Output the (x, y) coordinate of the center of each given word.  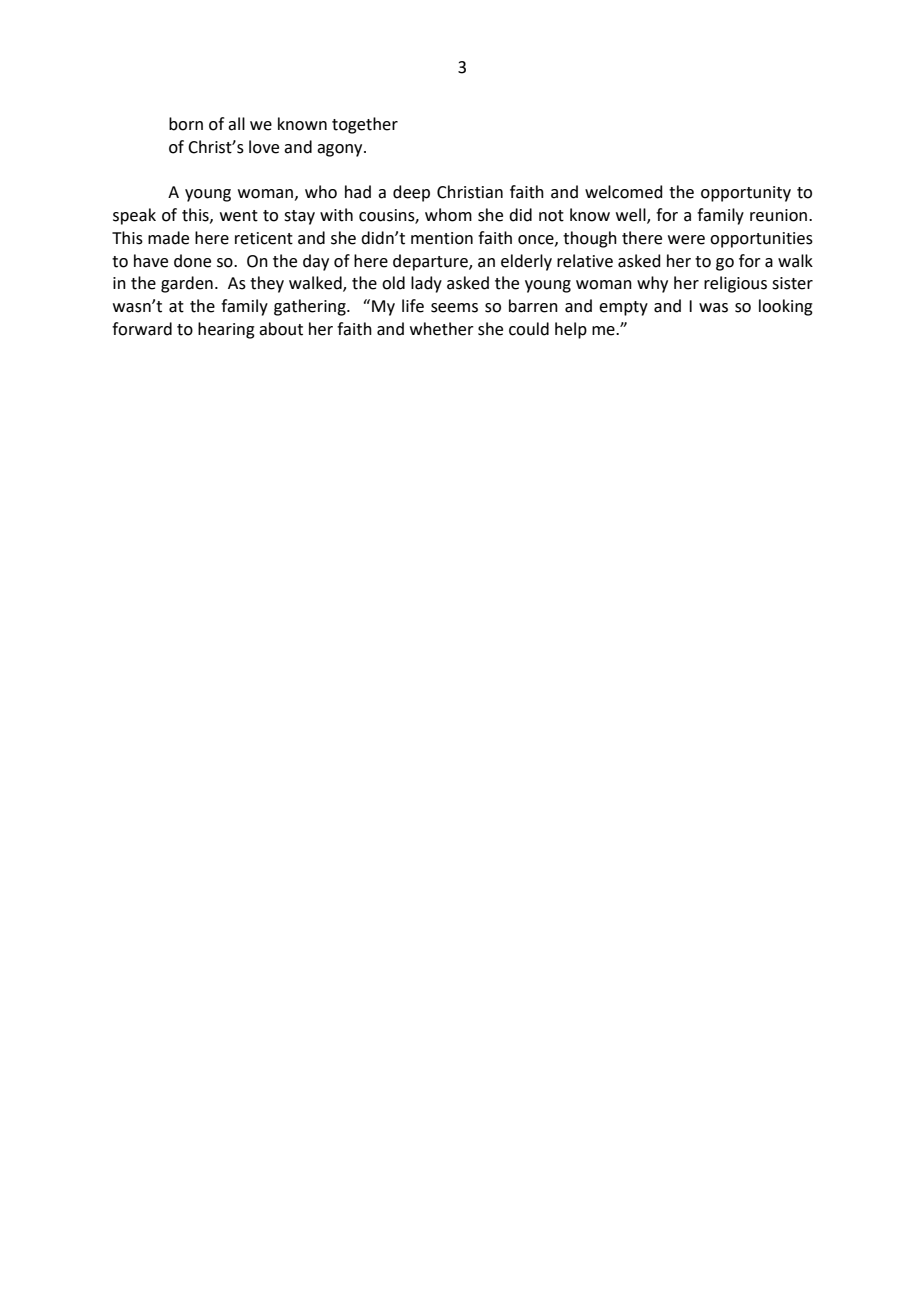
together (365, 125)
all (236, 124)
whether (442, 329)
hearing (226, 330)
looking (786, 307)
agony (341, 150)
